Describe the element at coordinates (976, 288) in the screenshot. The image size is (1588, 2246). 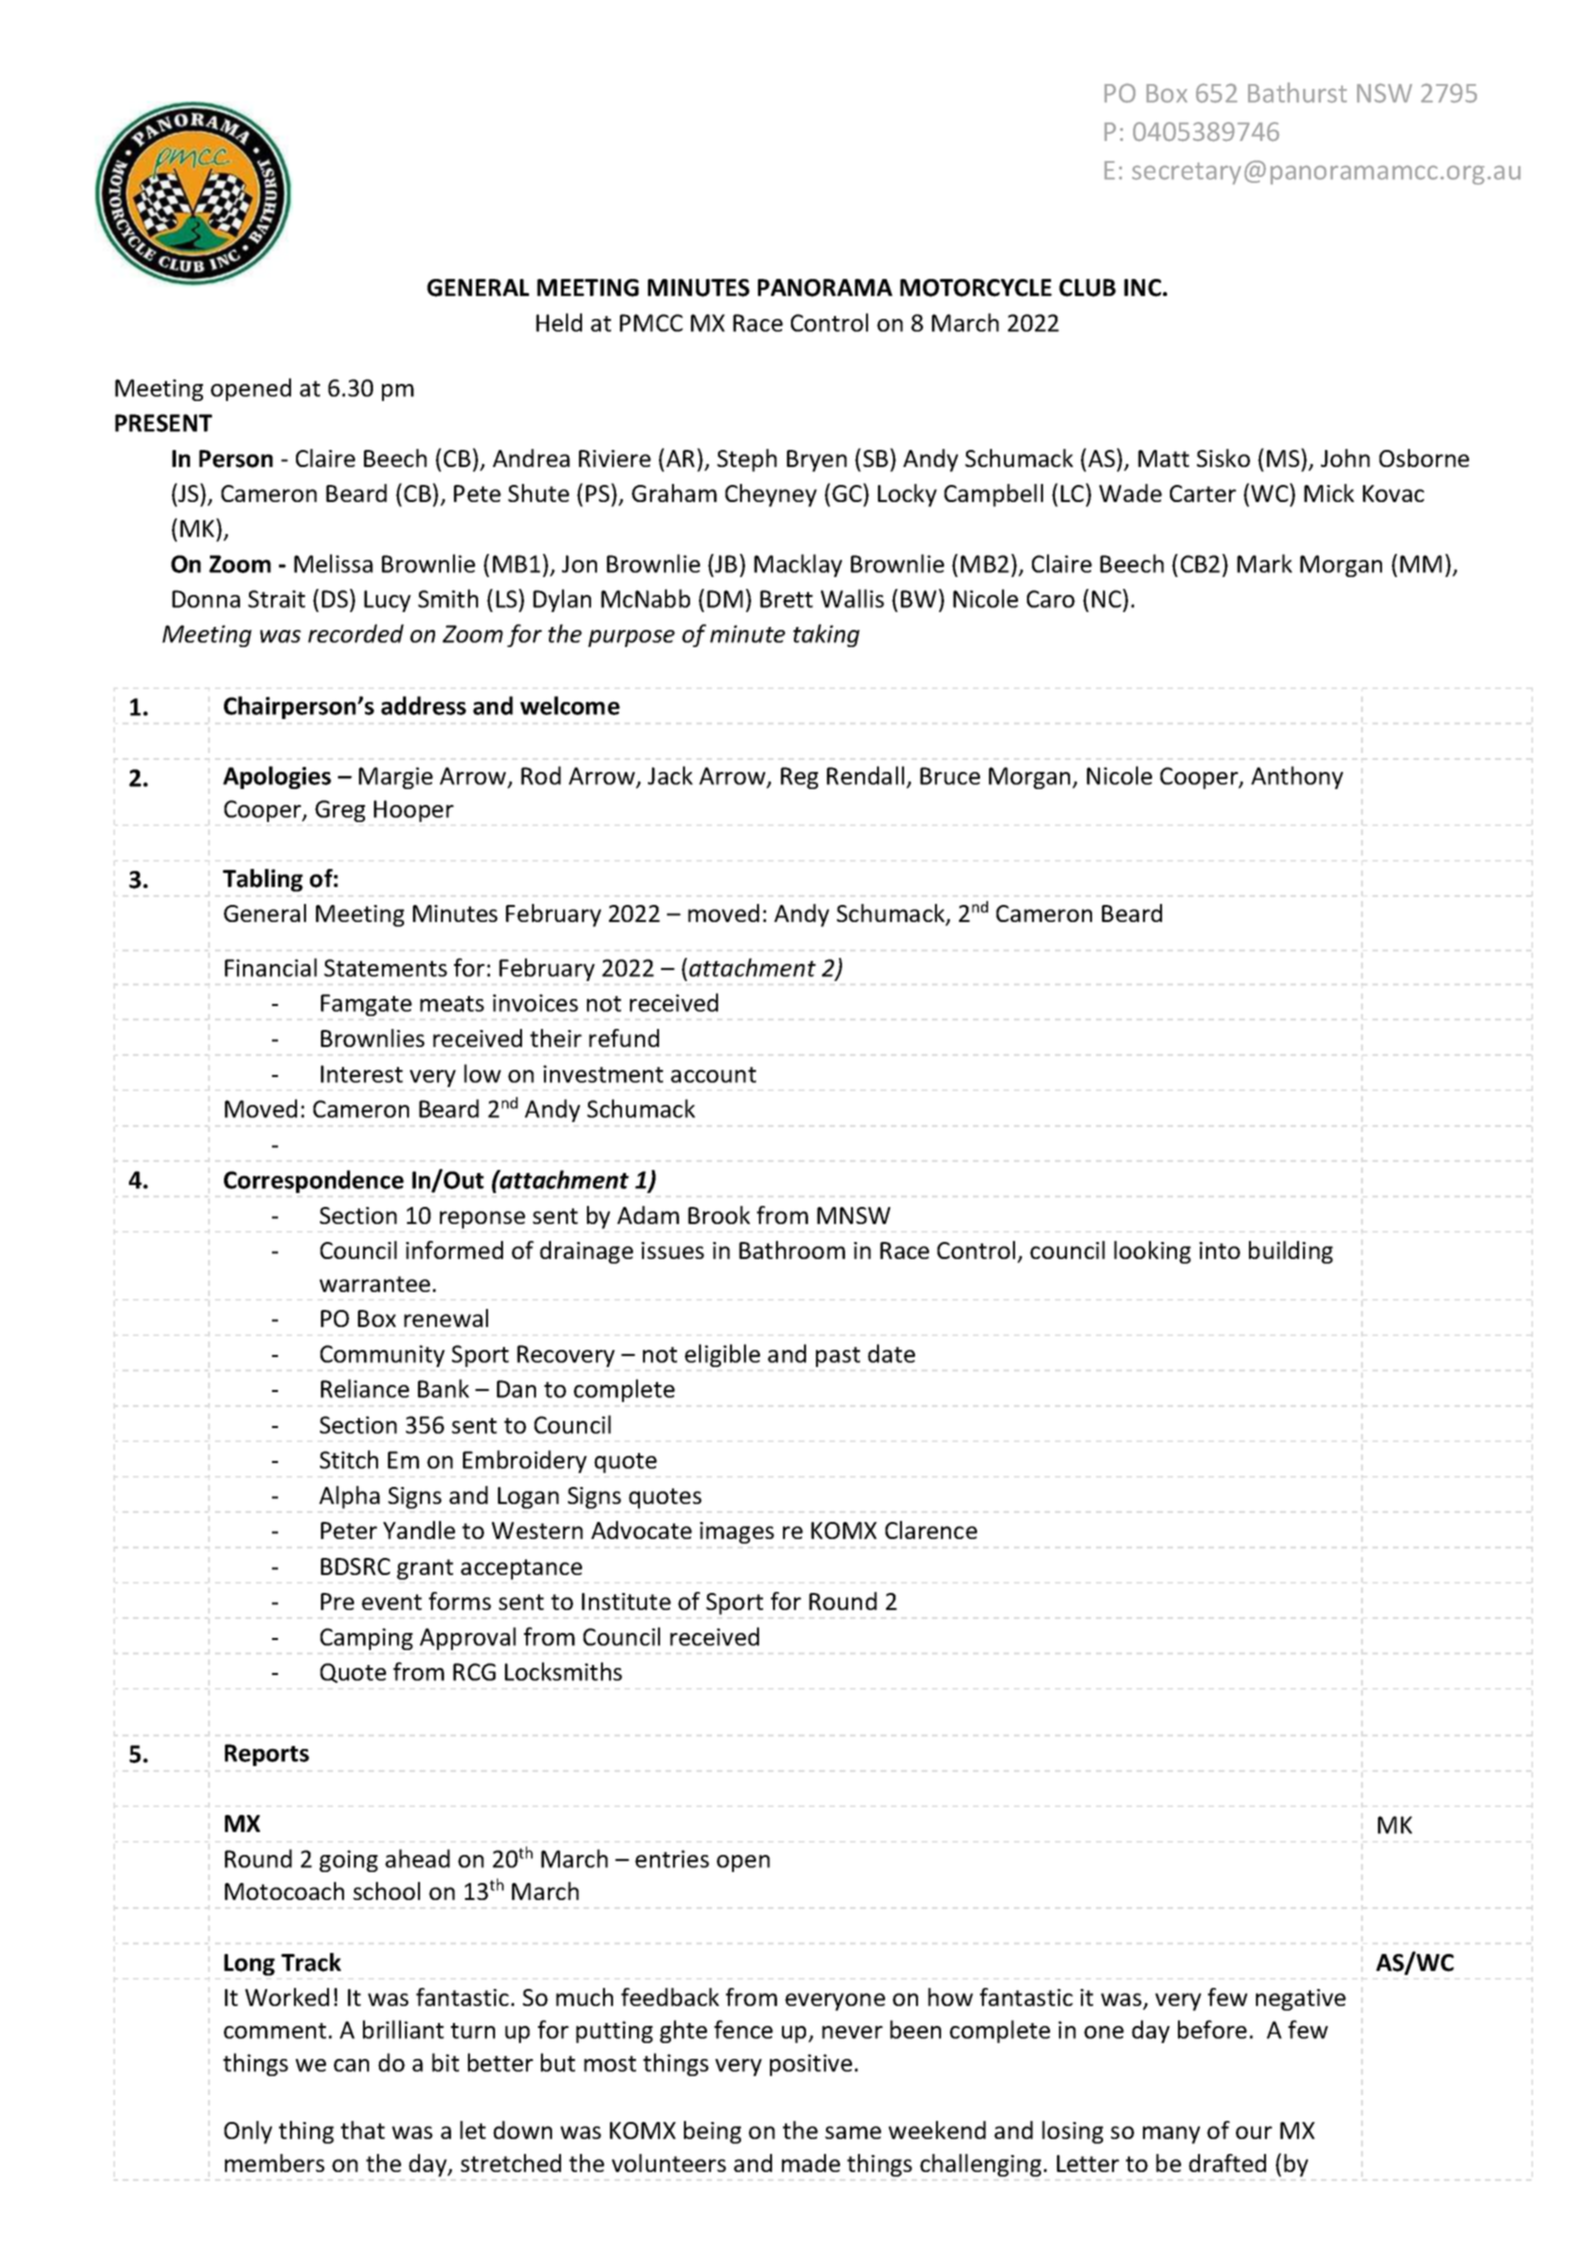
I see `MOTORCYCLE` at that location.
